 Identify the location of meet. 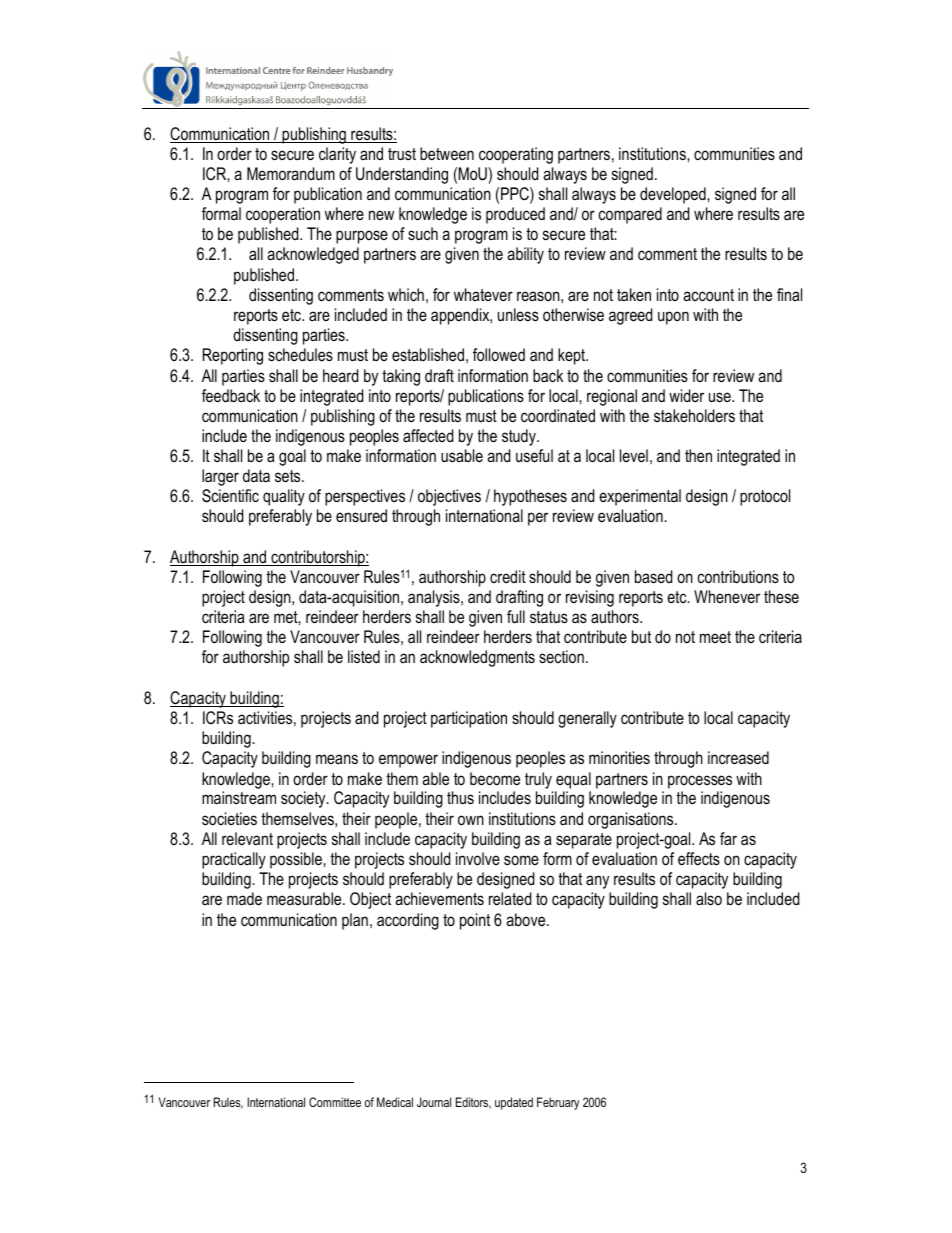
(715, 637).
